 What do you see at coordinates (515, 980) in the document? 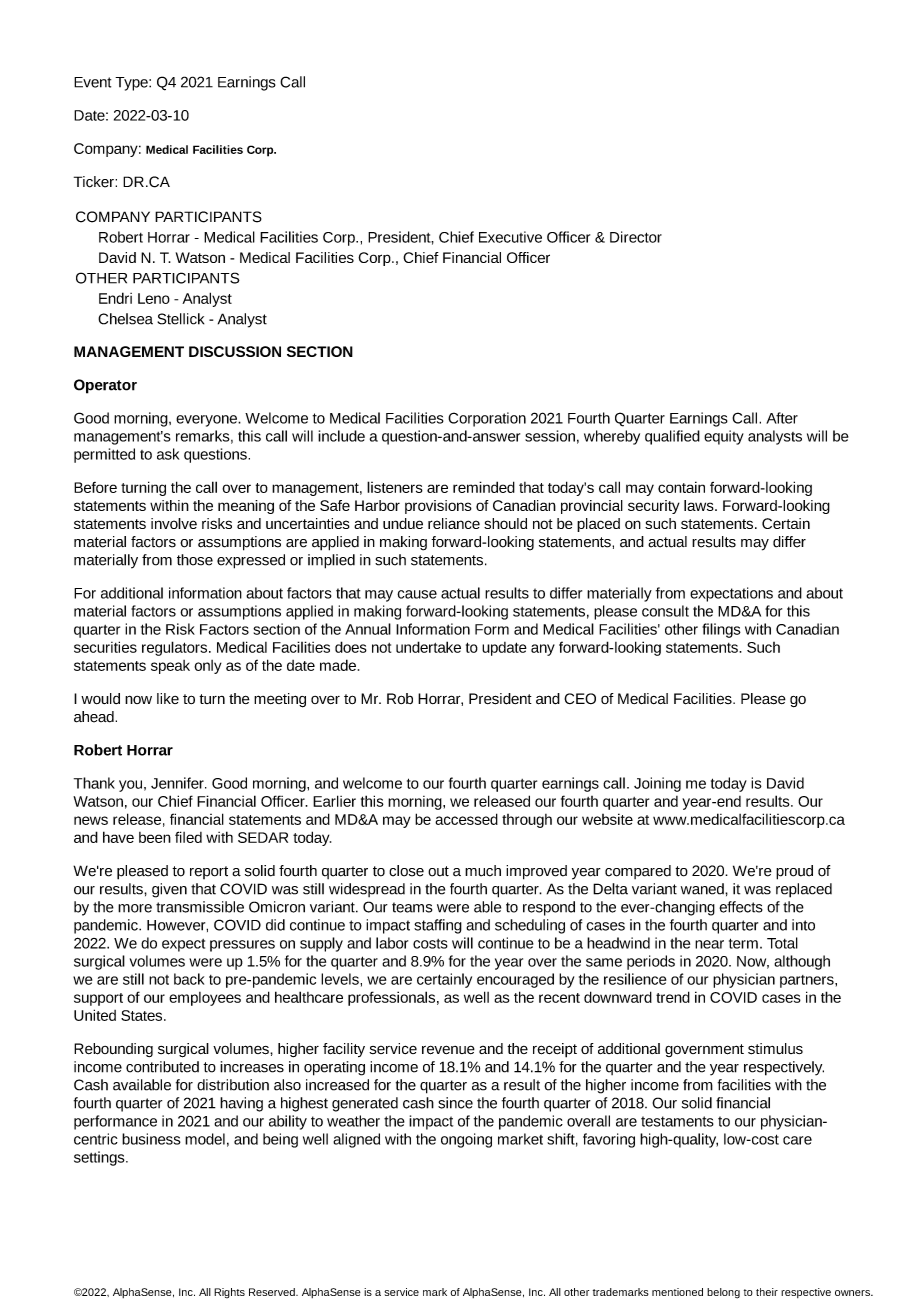
I see `encouraged` at bounding box center [515, 980].
